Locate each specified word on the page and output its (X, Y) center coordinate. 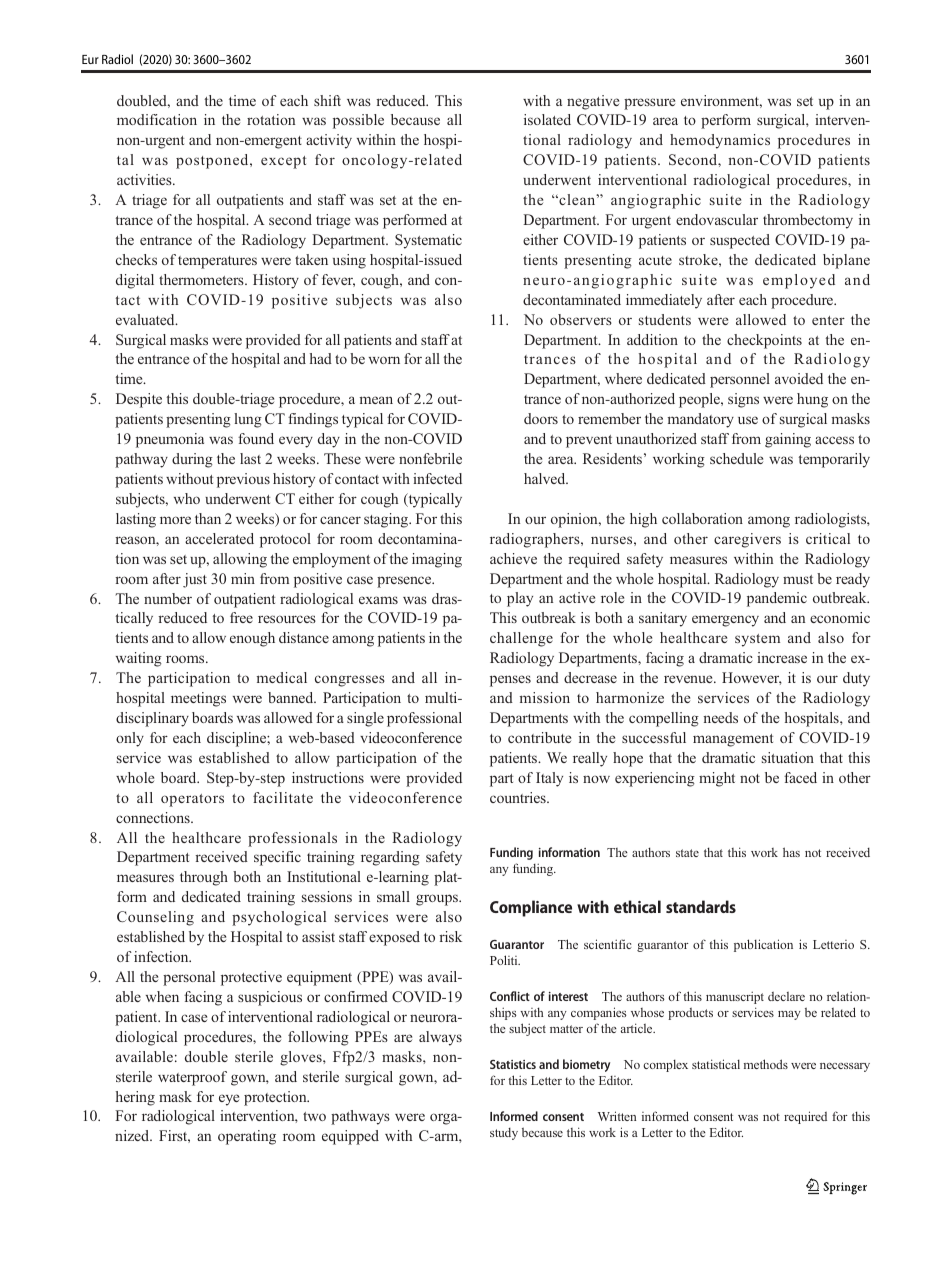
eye (229, 1100)
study (504, 1134)
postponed (213, 161)
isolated (547, 119)
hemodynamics (720, 141)
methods (766, 1064)
